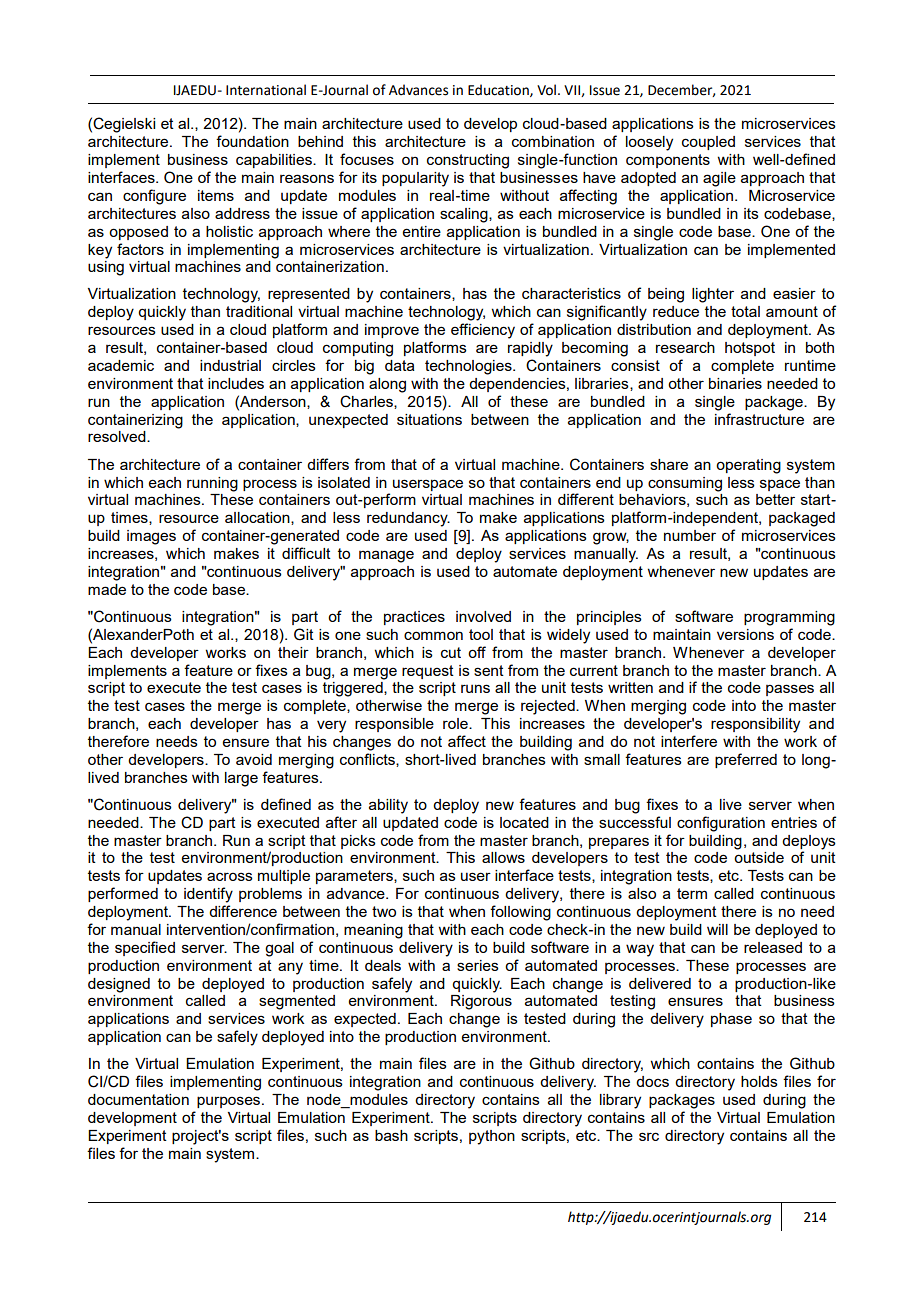 The height and width of the image is (1308, 924). Describe the element at coordinates (254, 759) in the image. I see `avoid` at that location.
